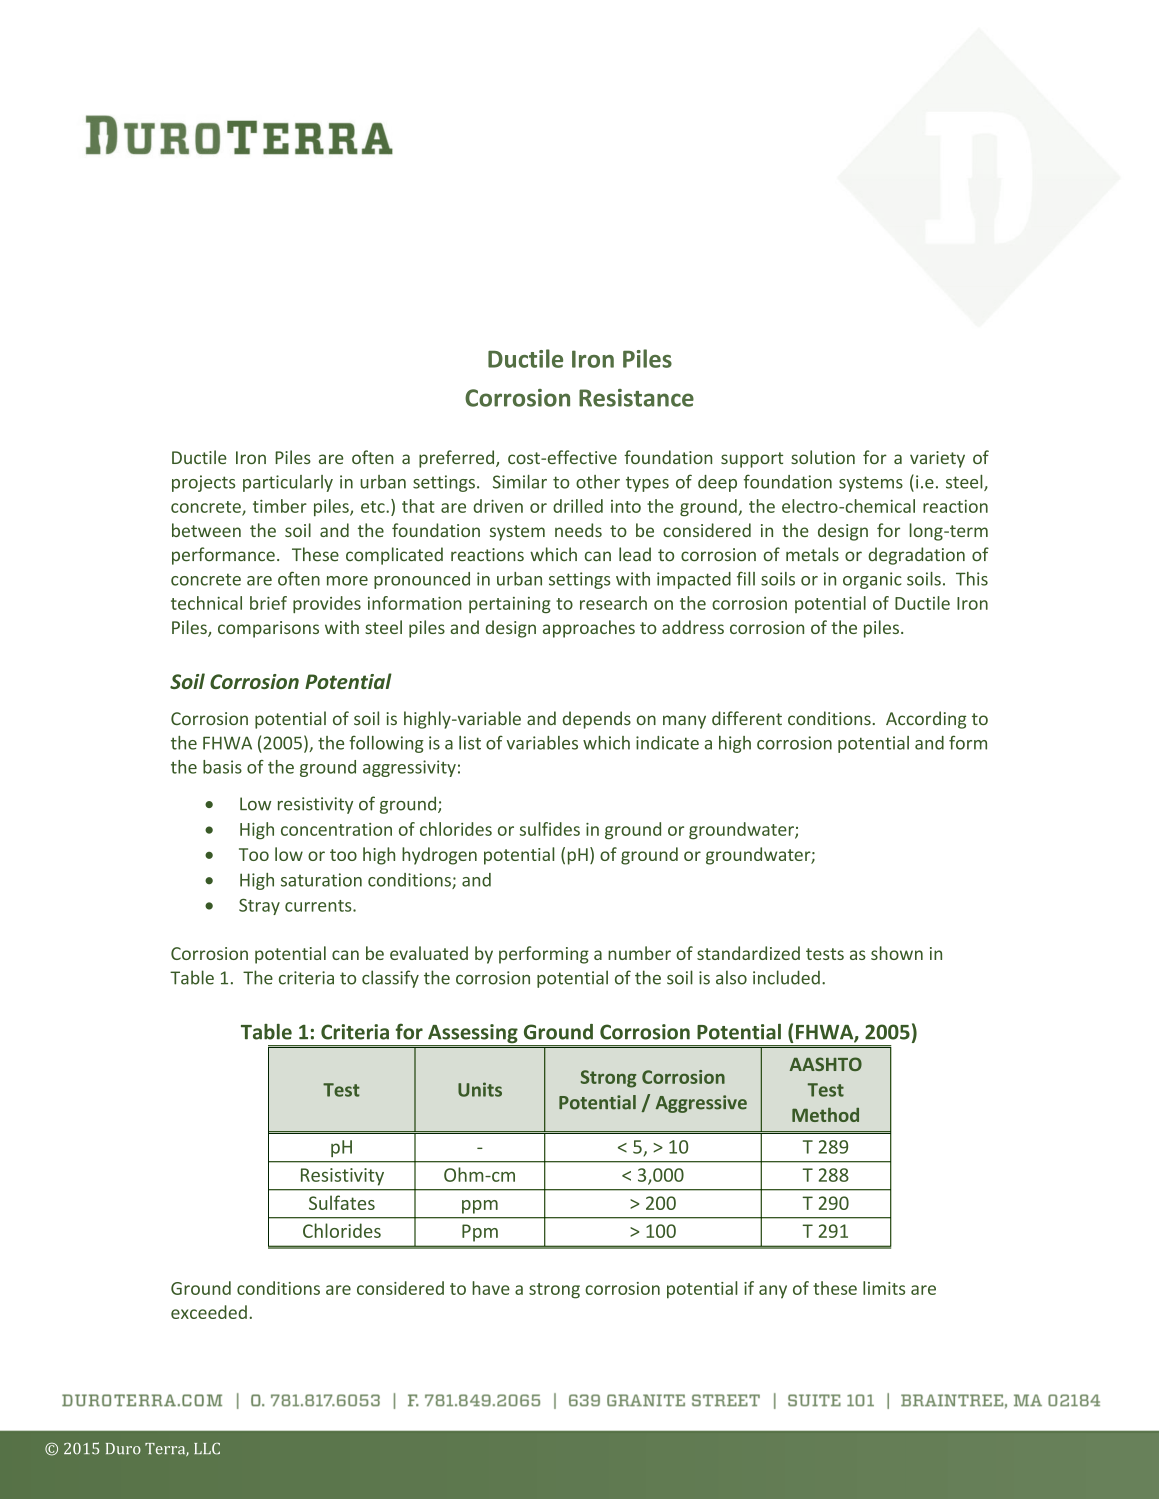 The height and width of the image is (1499, 1159). Describe the element at coordinates (207, 1449) in the image. I see `LLC` at that location.
